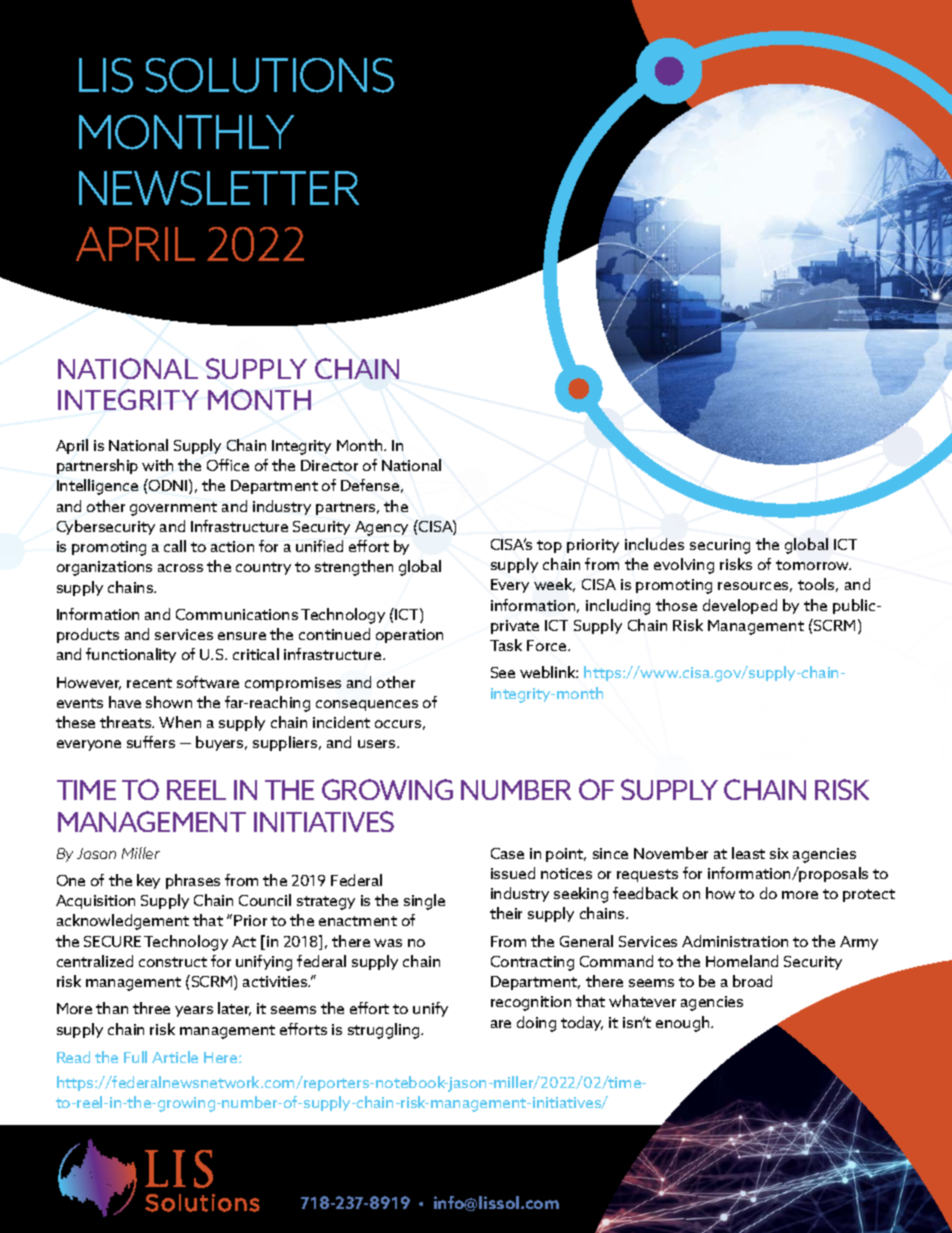 The width and height of the screenshot is (952, 1233). I want to click on includes, so click(654, 544).
